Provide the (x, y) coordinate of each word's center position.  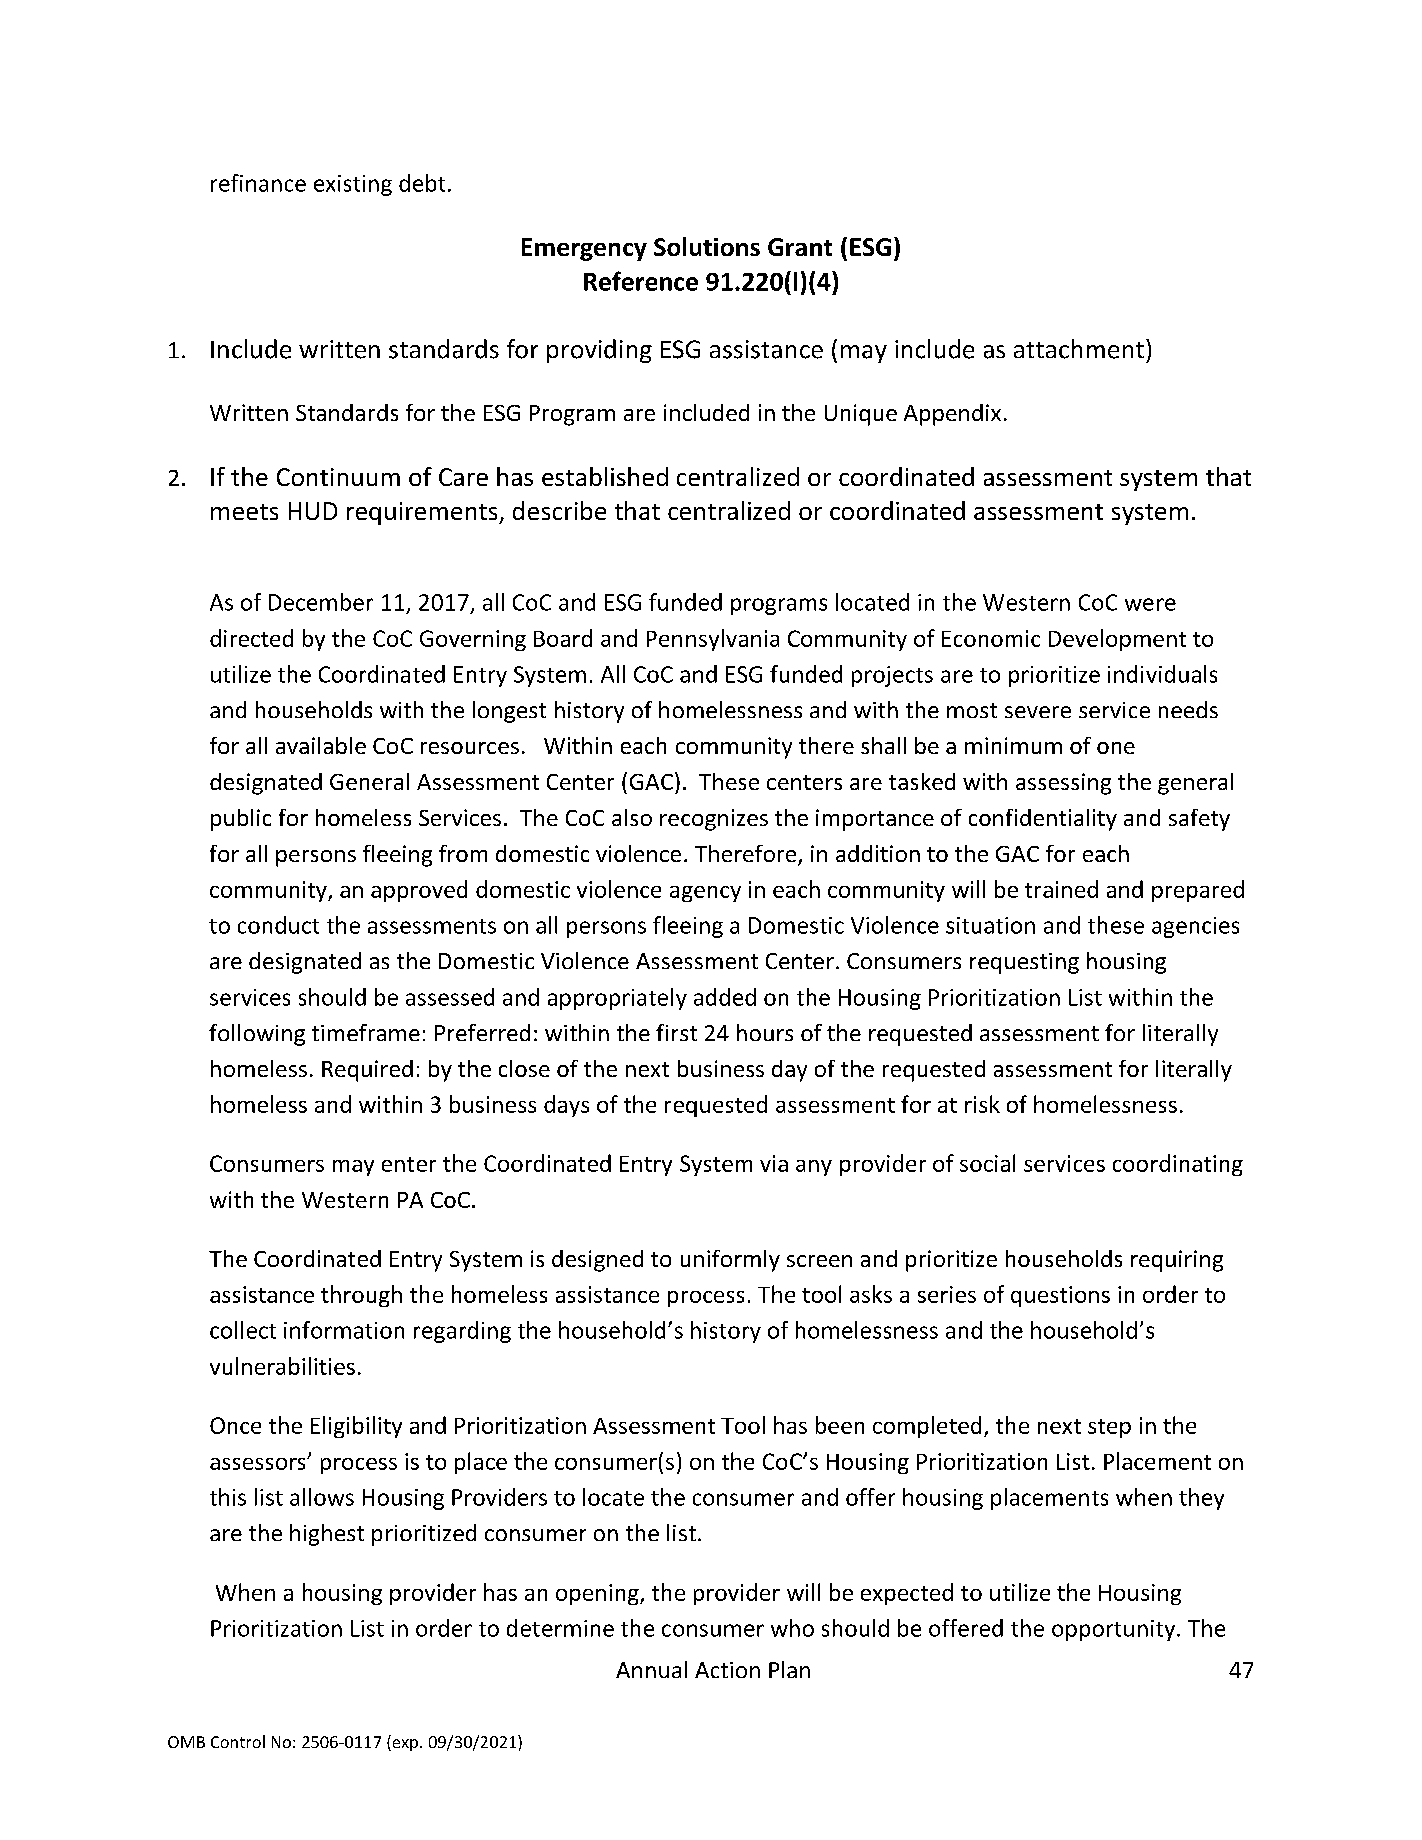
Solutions (707, 246)
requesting (1024, 963)
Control (238, 1741)
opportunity (1115, 1630)
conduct (278, 925)
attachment (1079, 349)
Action (727, 1670)
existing (353, 185)
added (725, 997)
